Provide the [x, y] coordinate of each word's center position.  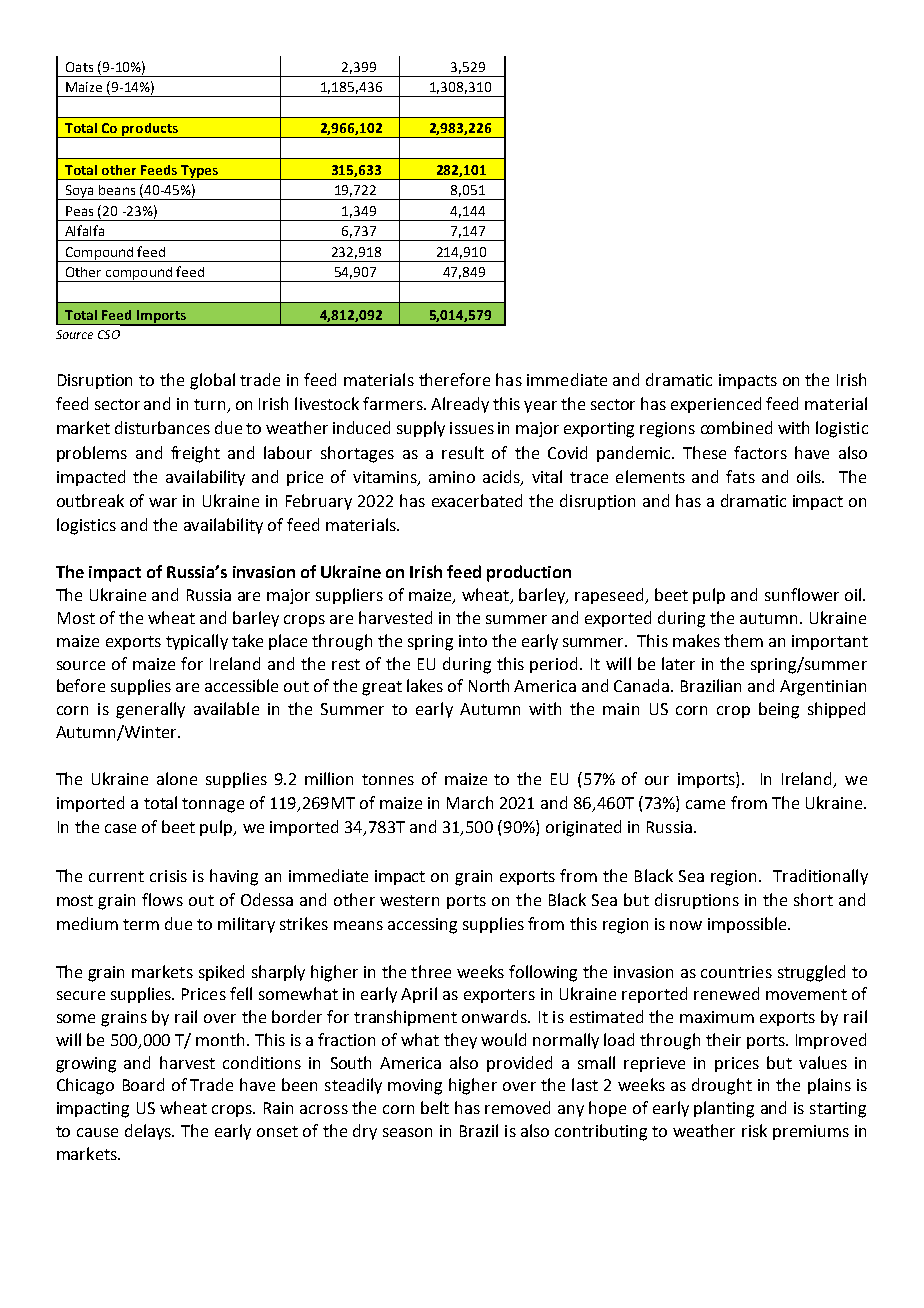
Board [143, 1084]
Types [199, 172]
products [150, 130]
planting [724, 1109]
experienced [716, 405]
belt [435, 1107]
